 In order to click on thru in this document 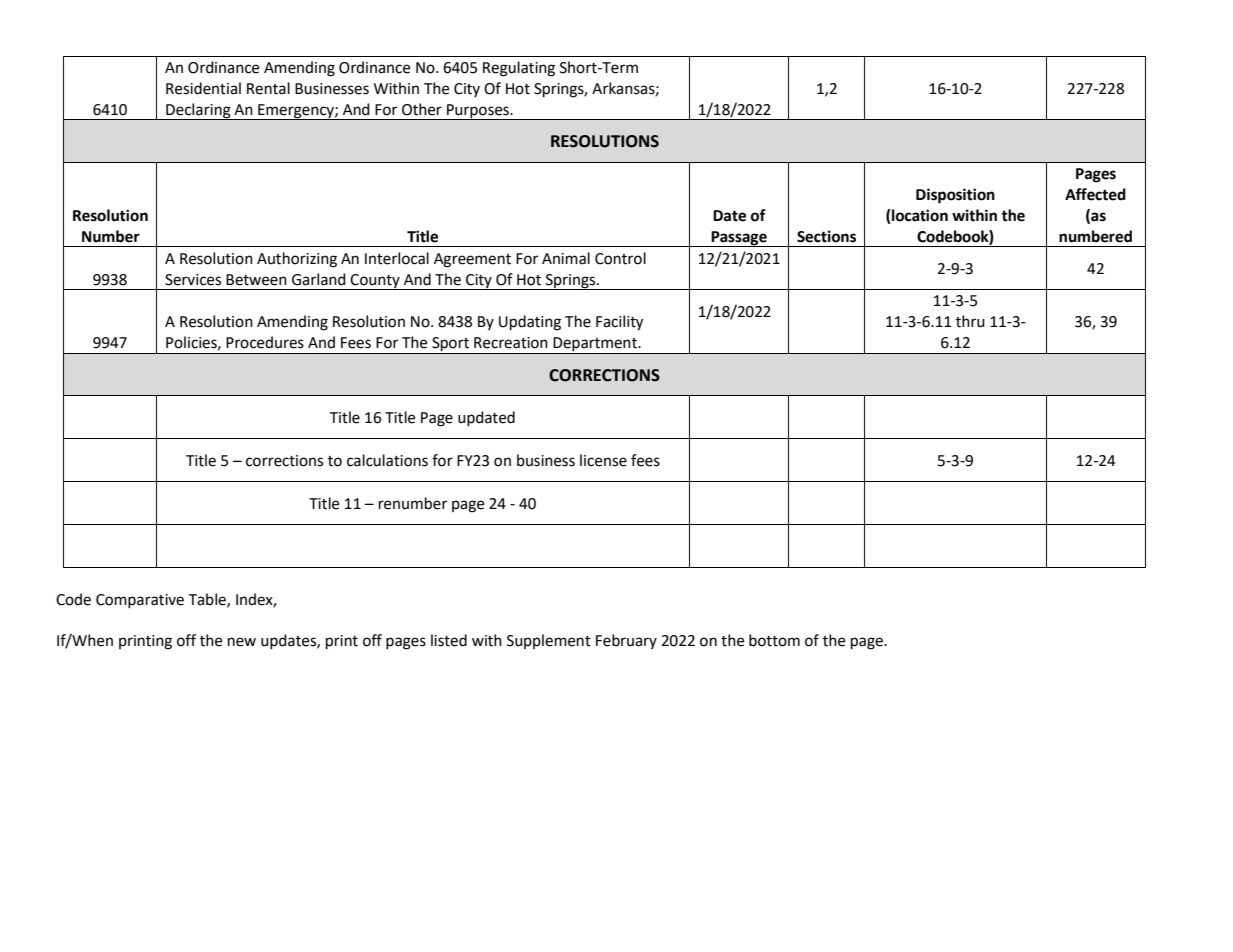, I will do `click(970, 321)`.
